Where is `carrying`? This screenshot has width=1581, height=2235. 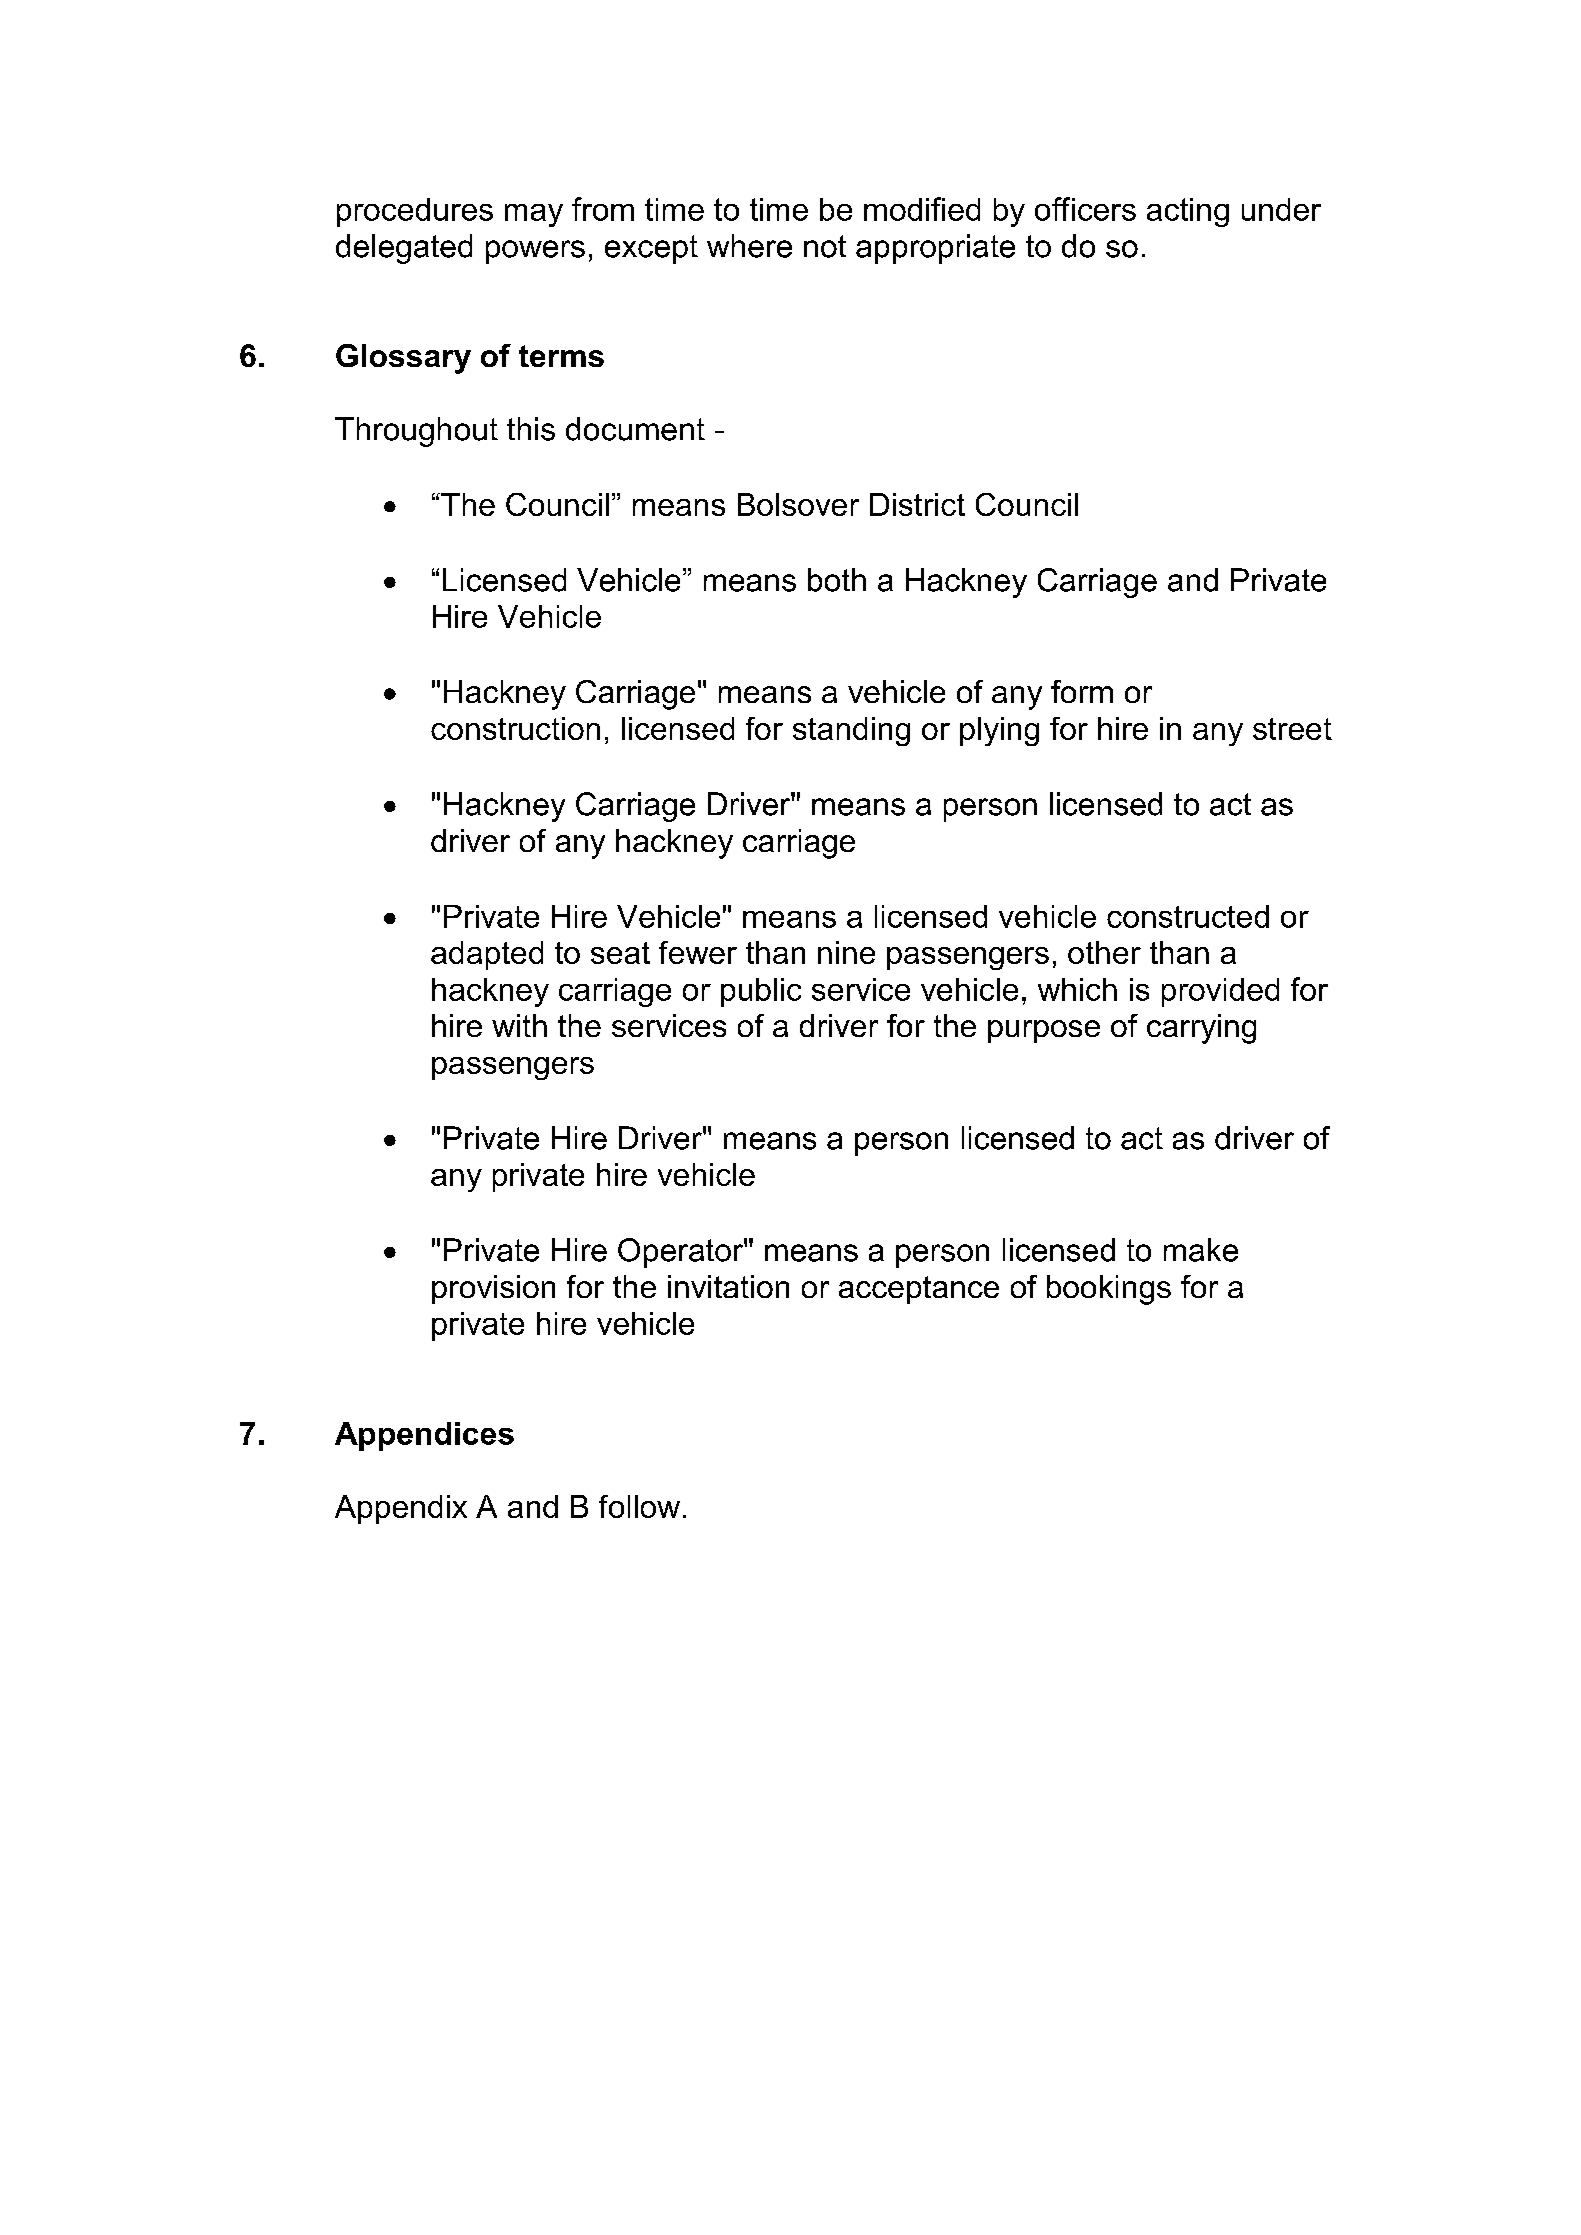
carrying is located at coordinates (1201, 1029).
